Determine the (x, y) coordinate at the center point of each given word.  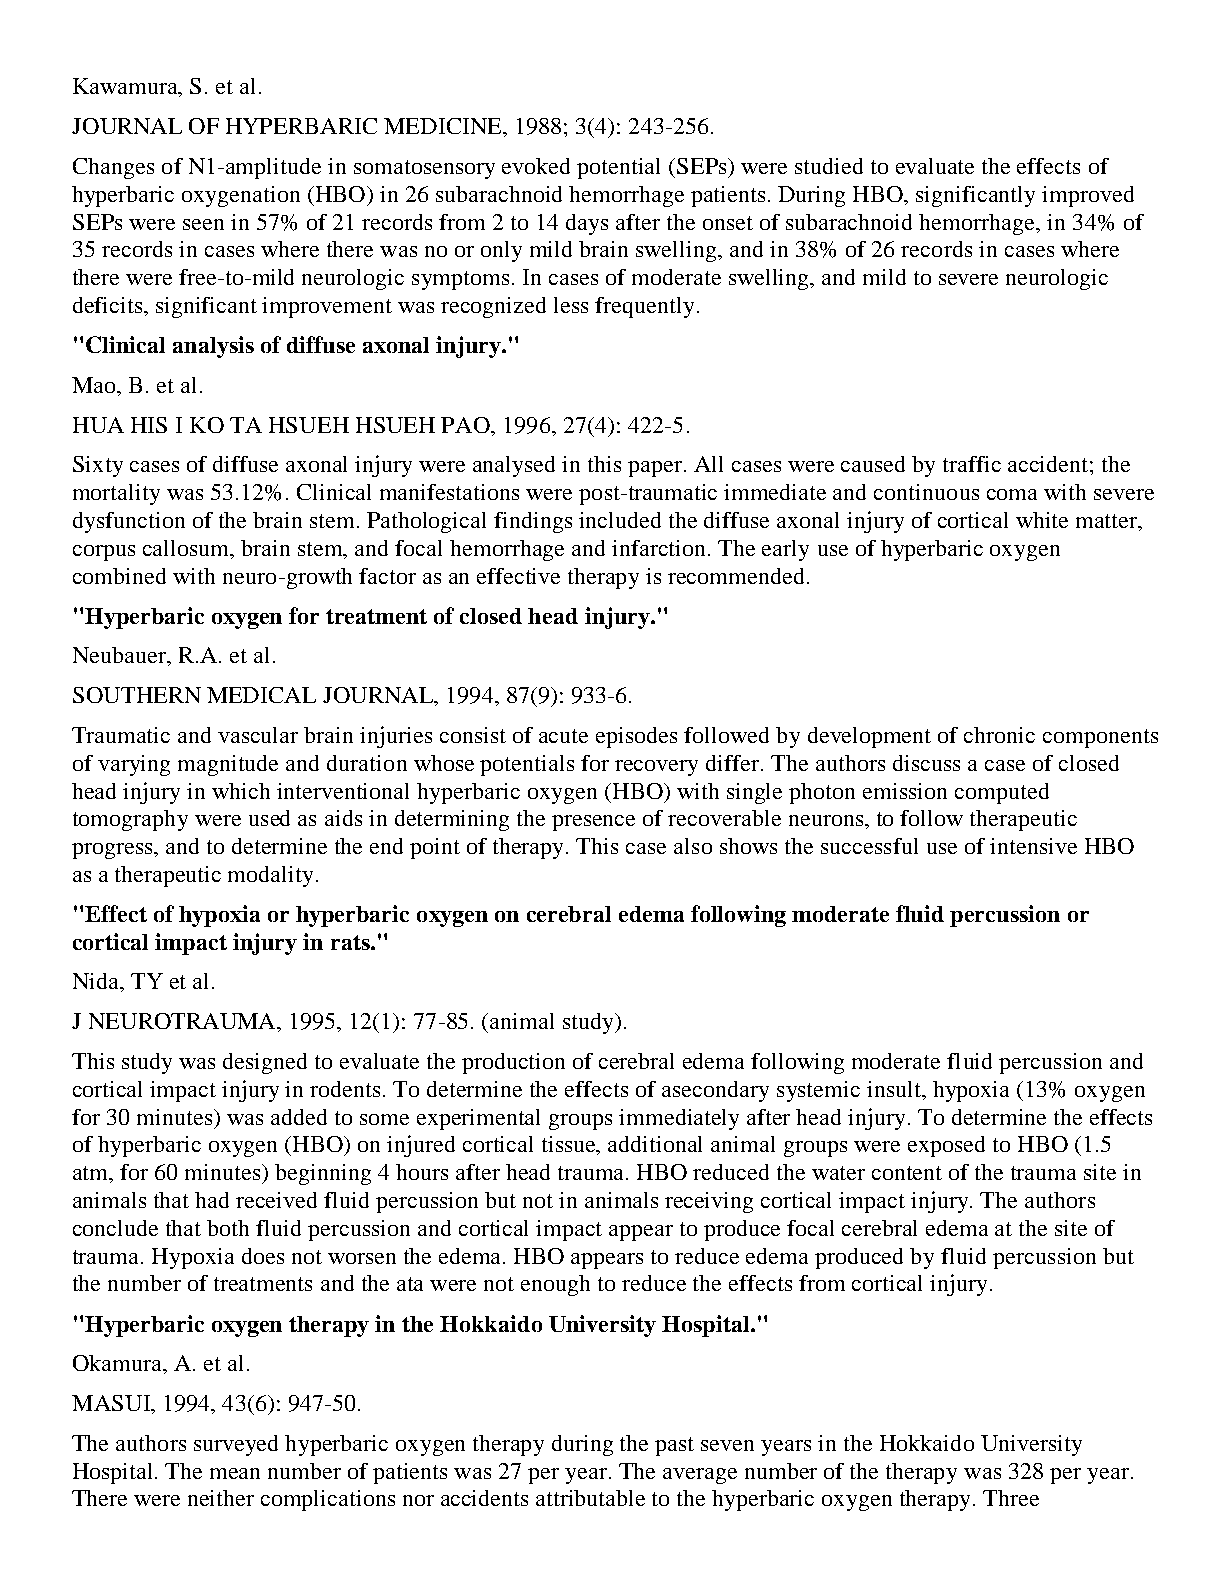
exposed (946, 1146)
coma (1012, 494)
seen (203, 224)
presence (593, 823)
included (620, 520)
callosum (187, 549)
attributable (590, 1498)
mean (235, 1473)
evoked (536, 166)
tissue (570, 1145)
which (241, 791)
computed (1002, 793)
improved (1088, 196)
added (299, 1117)
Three (1011, 1498)
